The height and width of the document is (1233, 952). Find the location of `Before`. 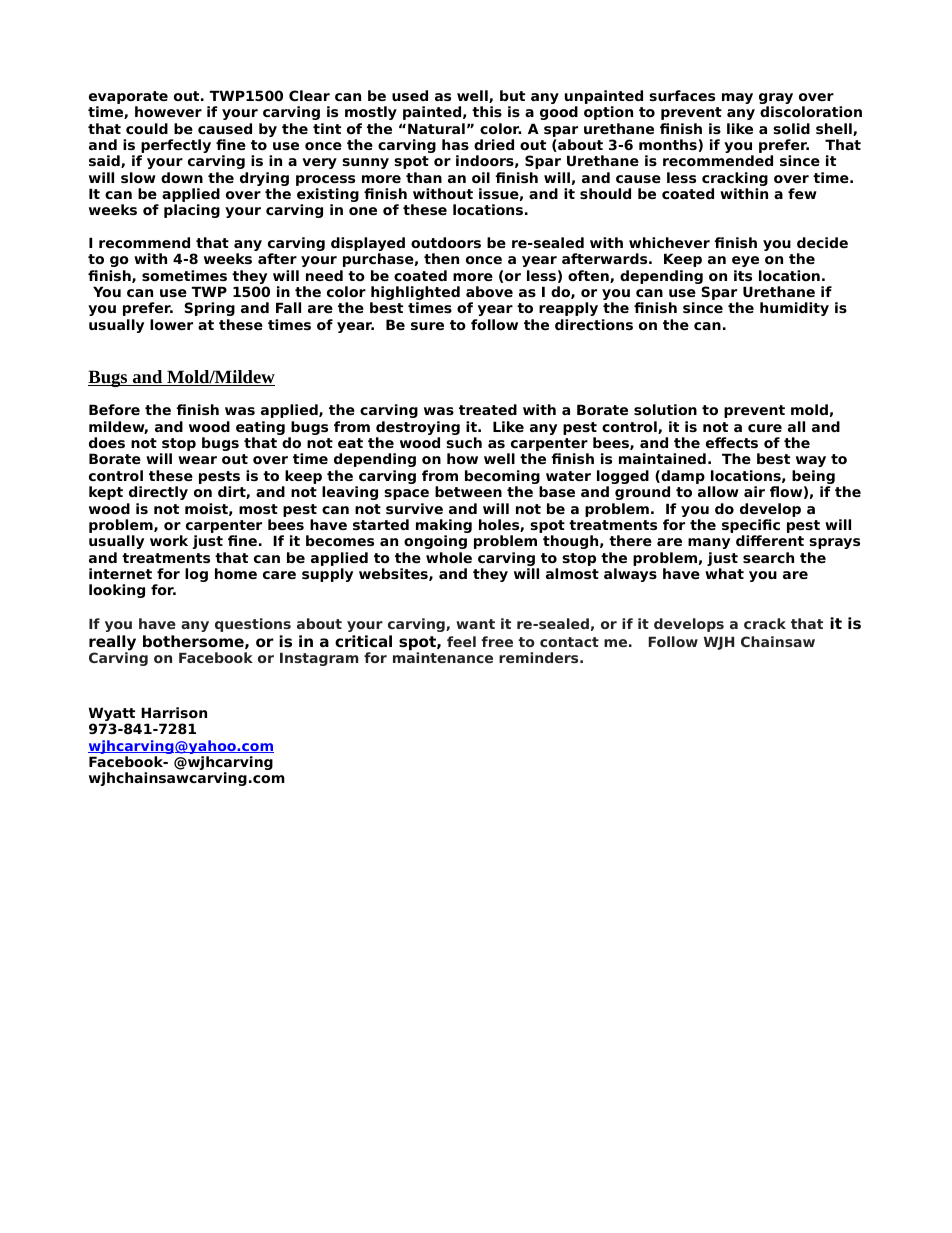

Before is located at coordinates (114, 409).
